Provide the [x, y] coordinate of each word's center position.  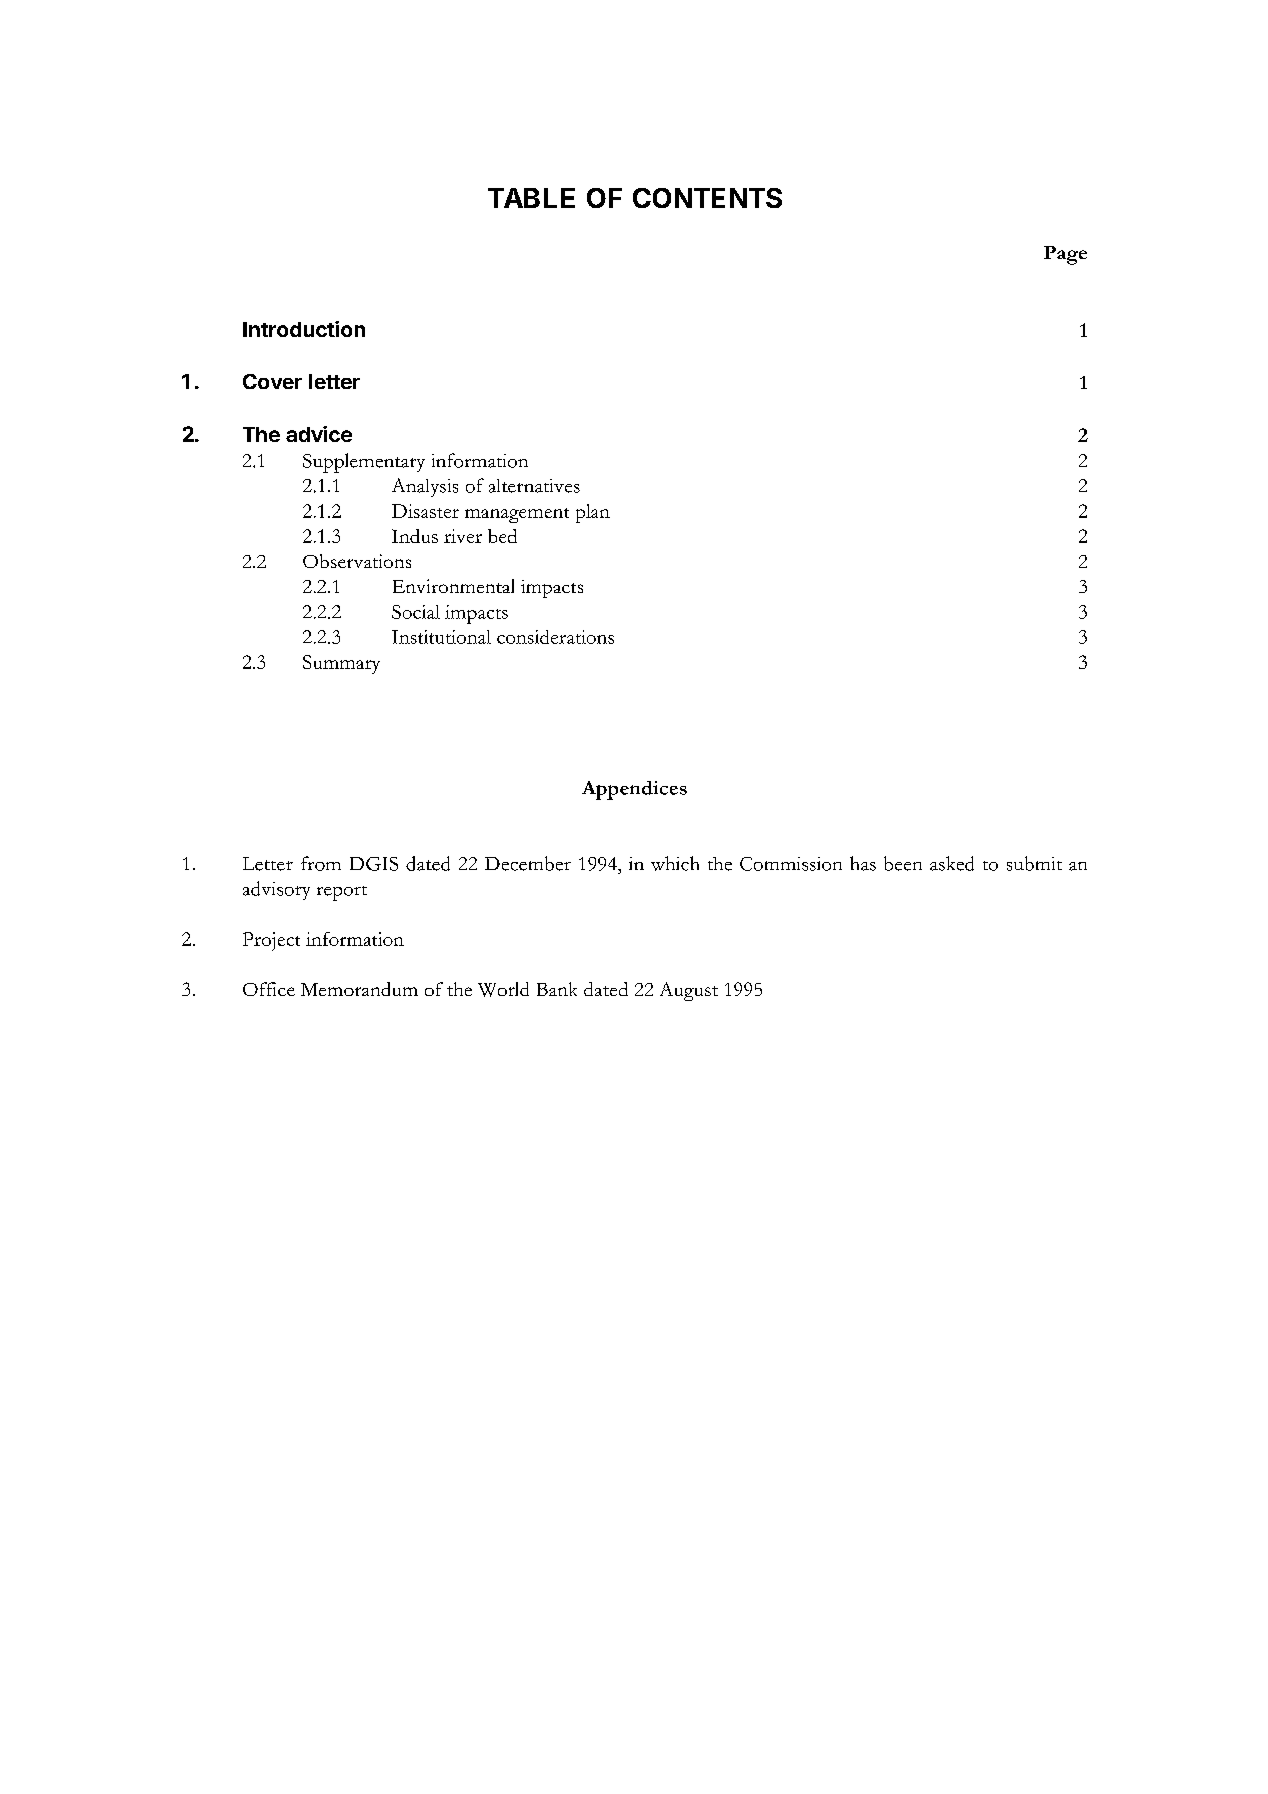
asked [952, 863]
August [689, 991]
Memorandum [359, 989]
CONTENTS [707, 198]
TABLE [531, 198]
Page [1065, 255]
